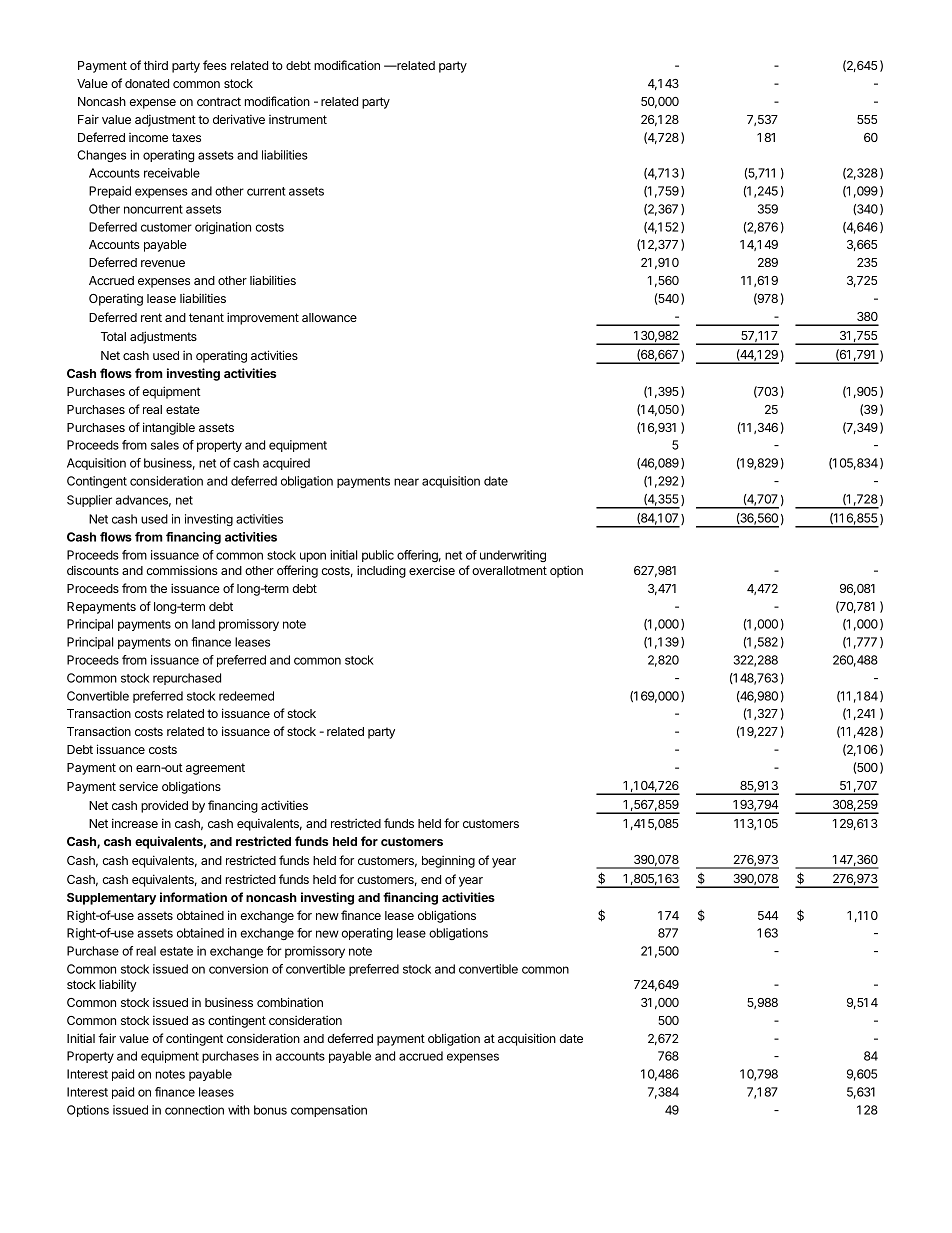  What do you see at coordinates (329, 317) in the image?
I see `allowance` at bounding box center [329, 317].
